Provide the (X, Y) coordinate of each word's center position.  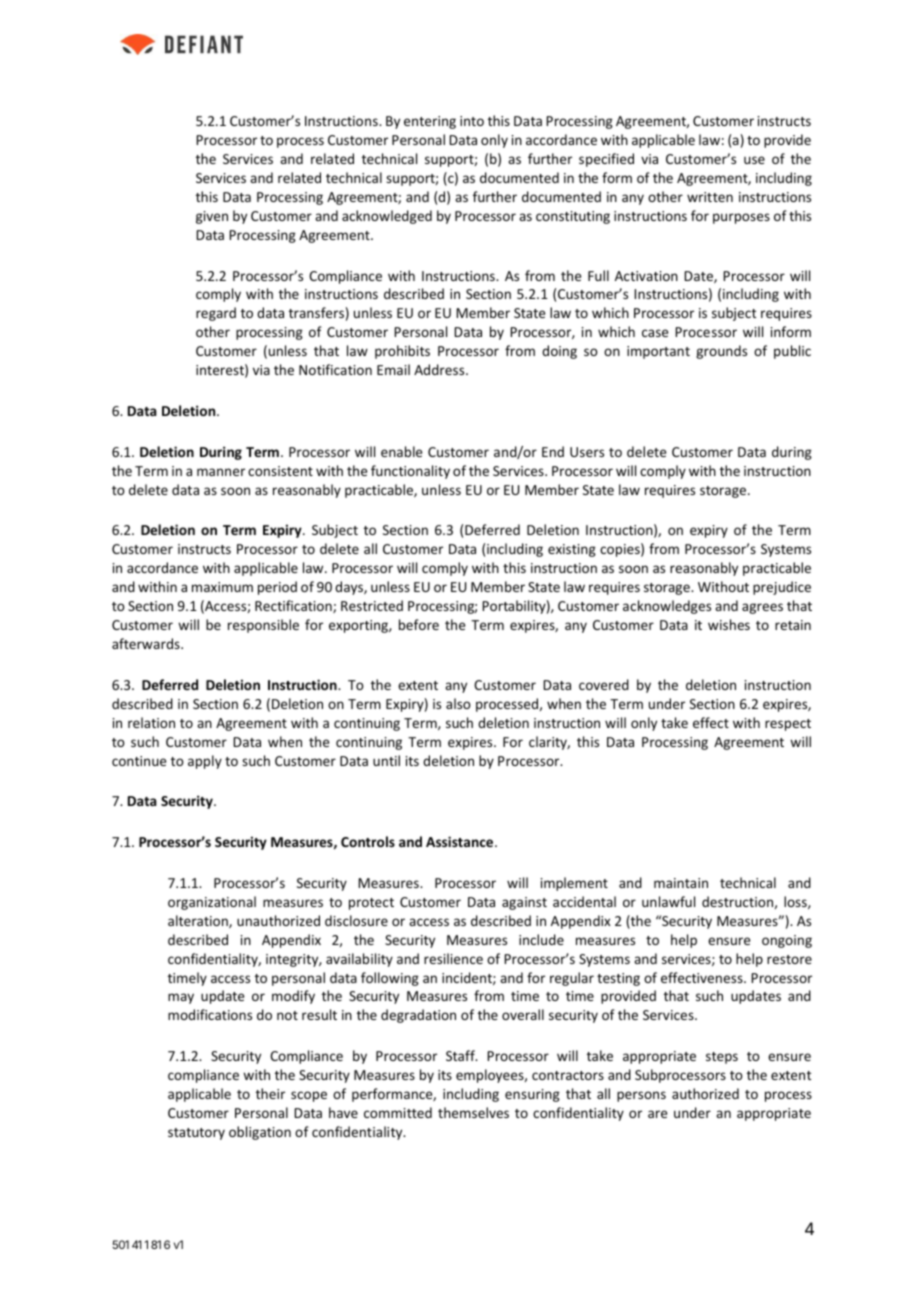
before (419, 624)
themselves (473, 1112)
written (710, 197)
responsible (263, 626)
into (472, 121)
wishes (729, 624)
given (212, 217)
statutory (196, 1134)
